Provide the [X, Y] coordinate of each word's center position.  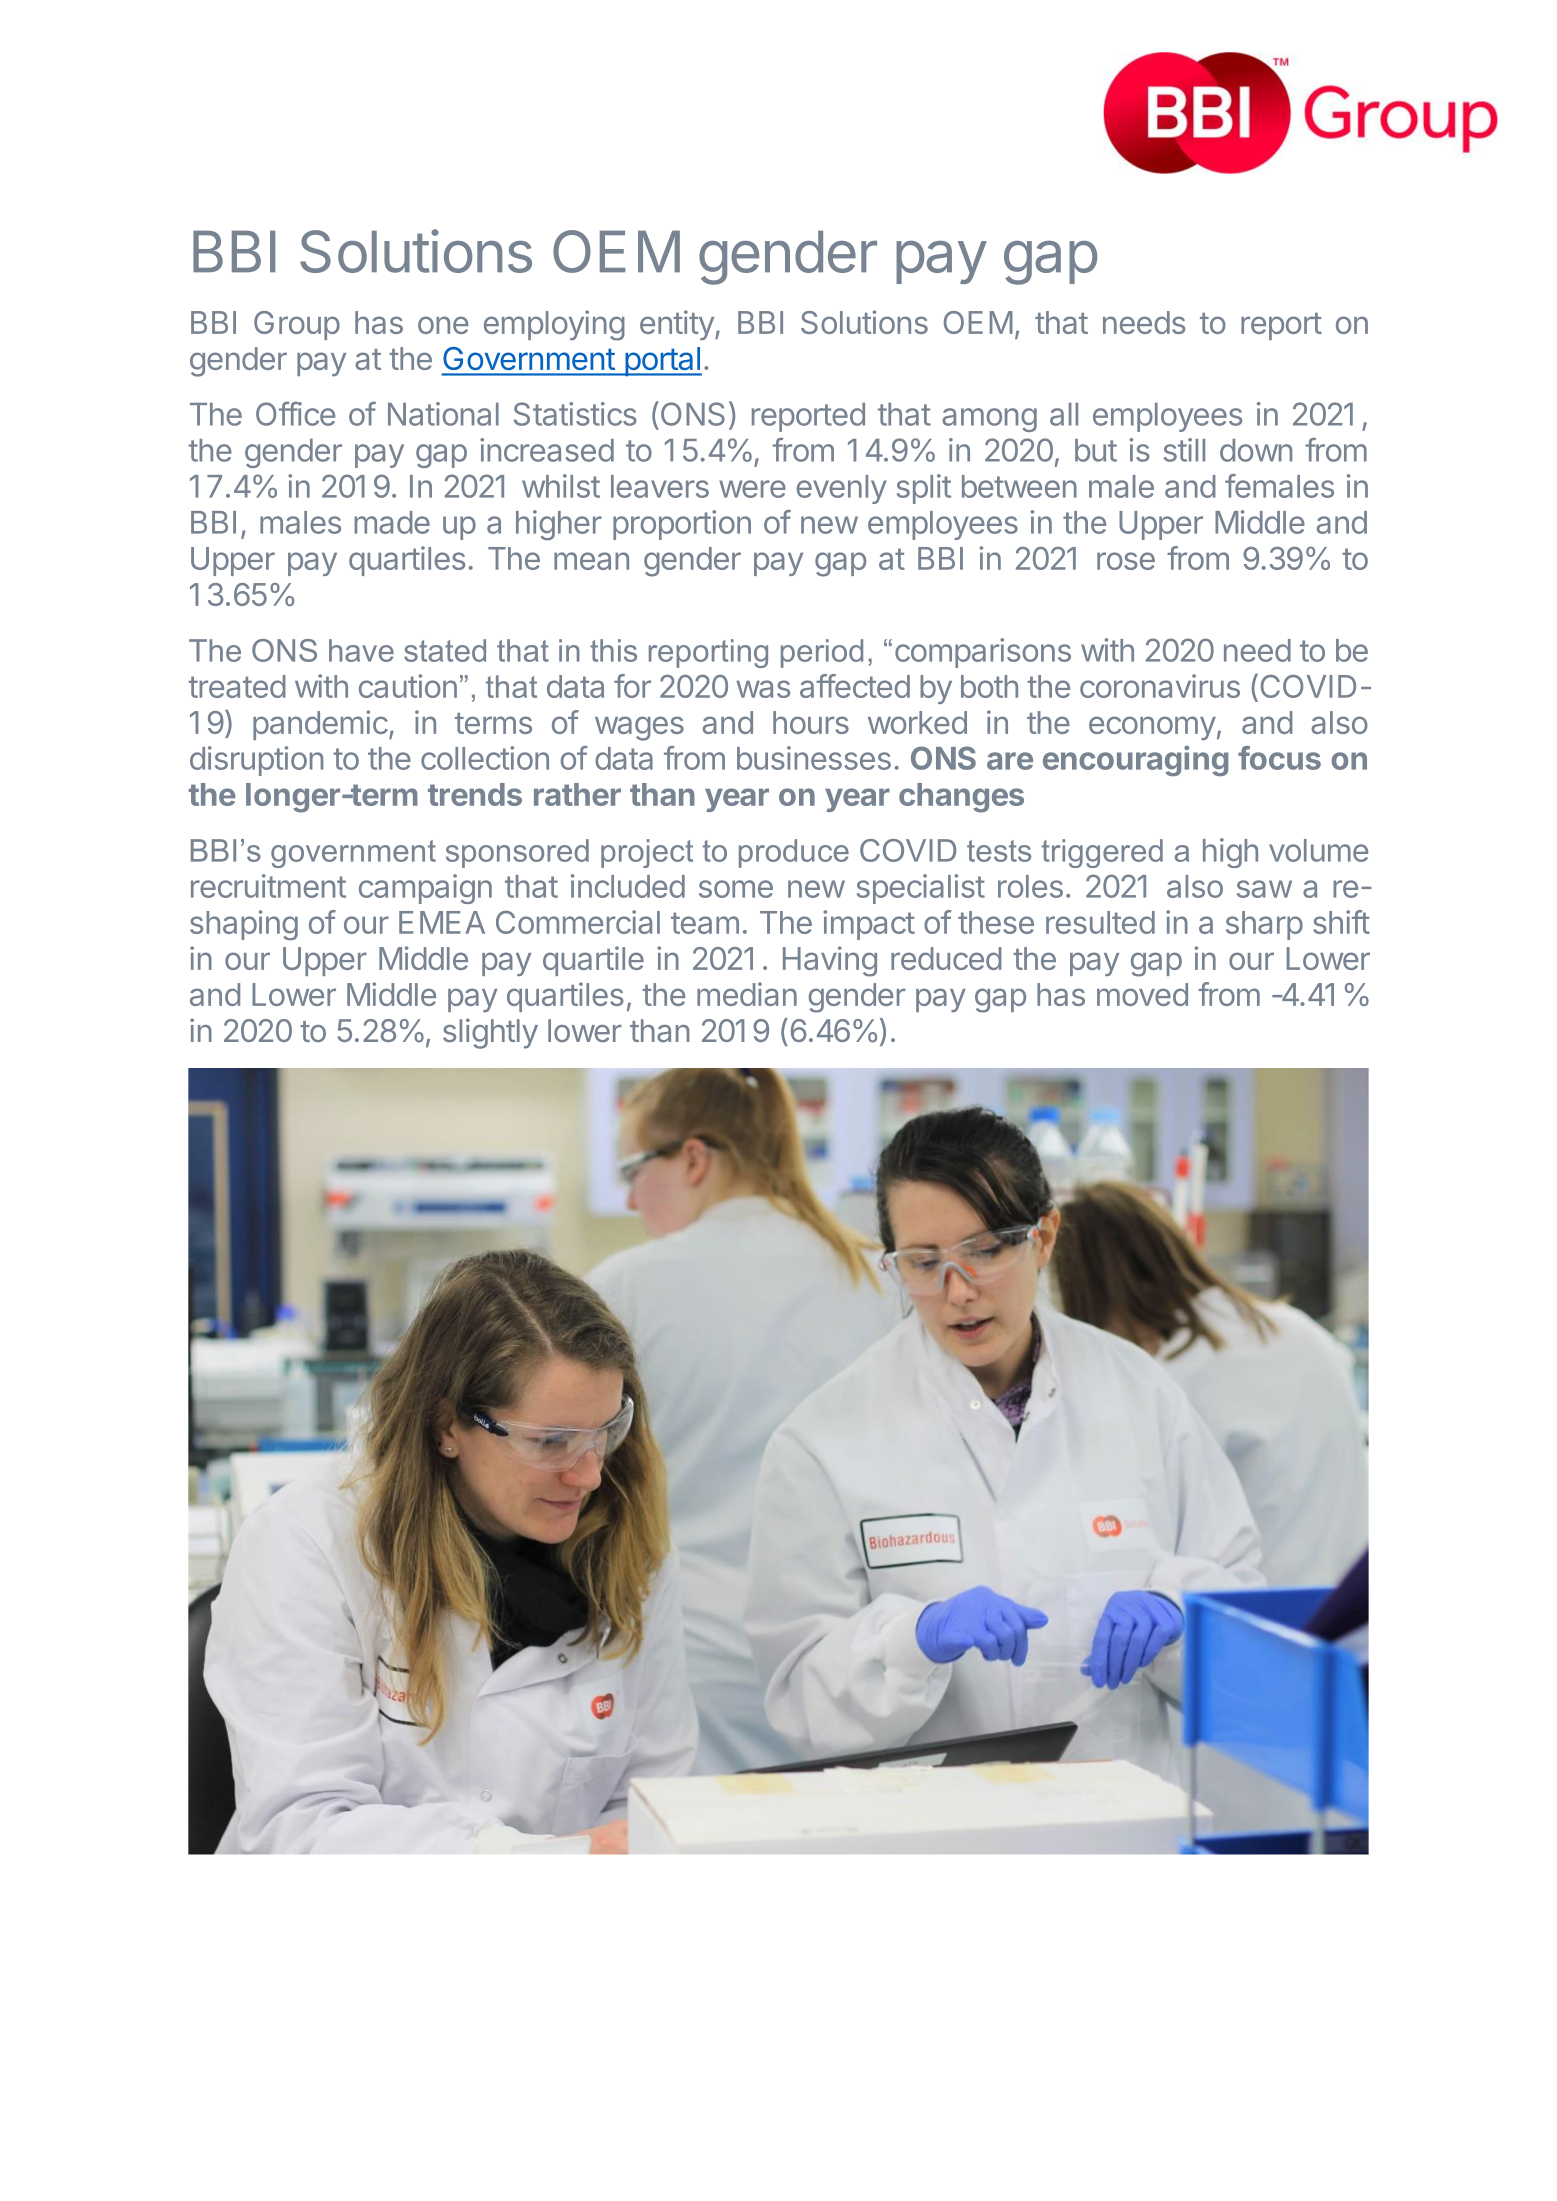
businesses [814, 758]
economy [1152, 728]
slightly [490, 1033]
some [736, 889]
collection [485, 758]
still [1184, 450]
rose [1126, 561]
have [361, 650]
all [1064, 414]
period [822, 653]
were [752, 489]
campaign [425, 889]
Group [297, 325]
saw [1264, 889]
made [392, 522]
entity [678, 325]
